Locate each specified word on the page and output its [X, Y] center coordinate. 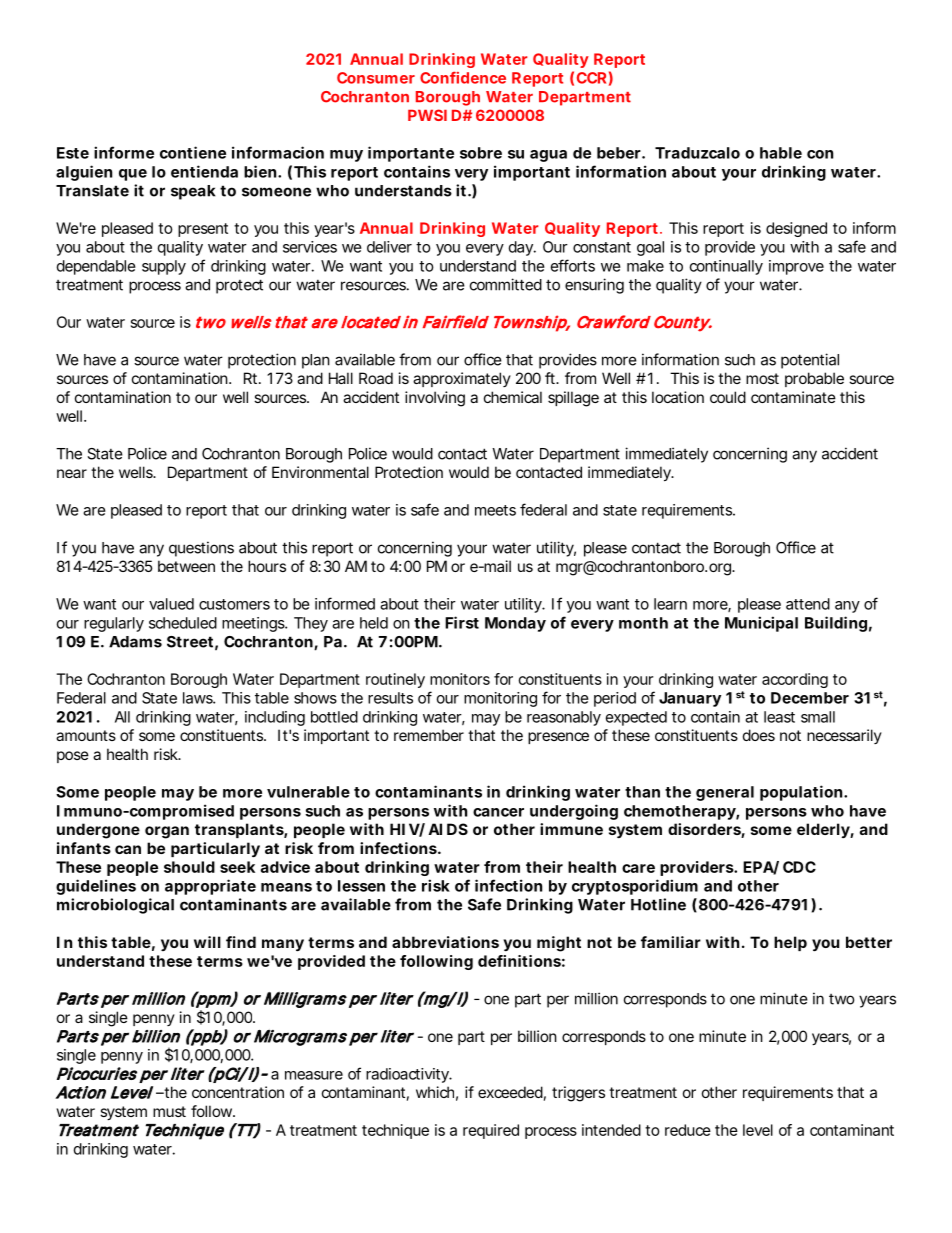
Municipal [761, 624]
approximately [462, 379]
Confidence [463, 78]
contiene [193, 152]
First [462, 622]
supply [164, 267]
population [801, 793]
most [762, 378]
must [169, 1111]
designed [796, 229]
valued [171, 604]
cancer [498, 812]
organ [167, 832]
